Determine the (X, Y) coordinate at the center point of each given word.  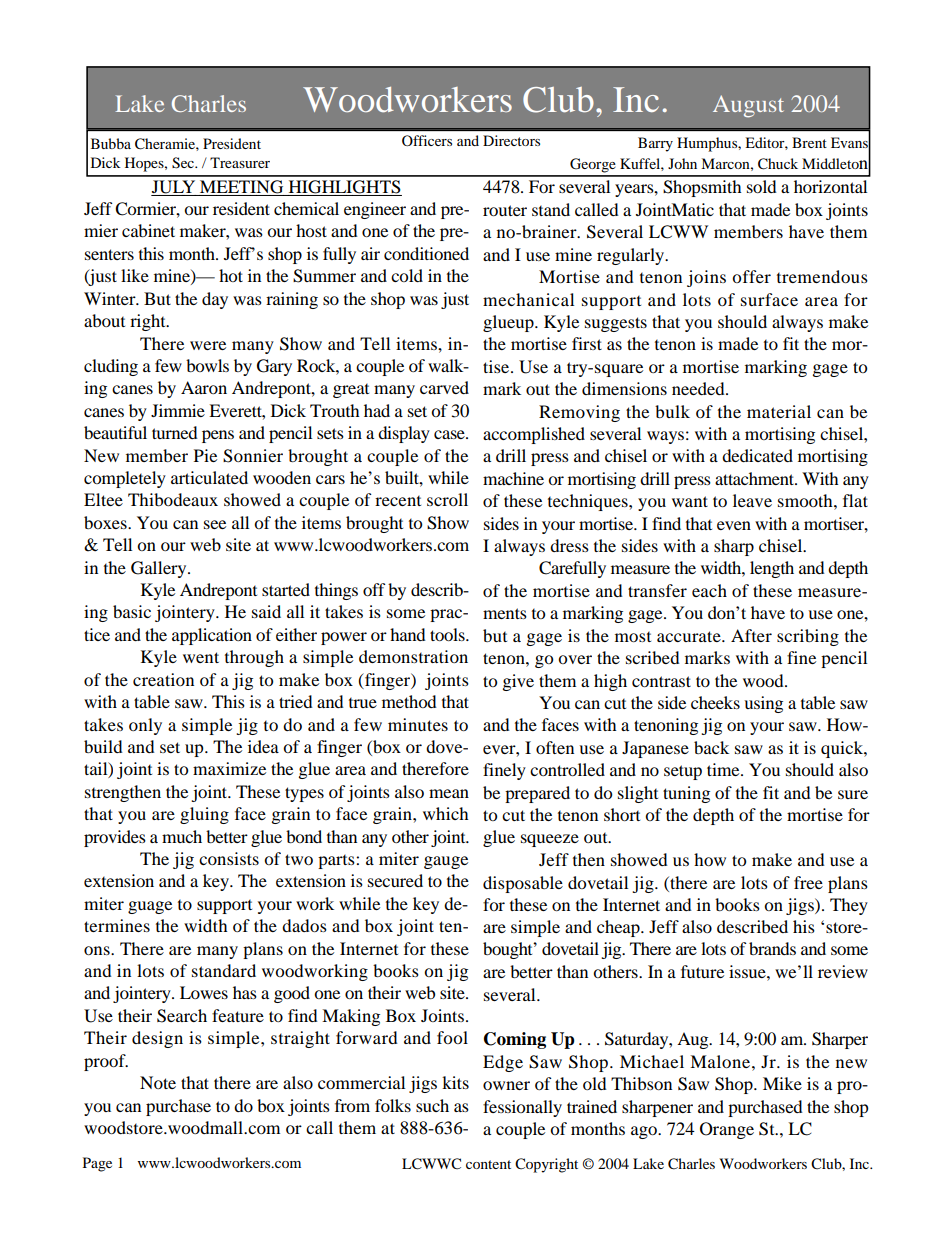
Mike (782, 1083)
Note (158, 1082)
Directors (511, 140)
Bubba (111, 143)
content (488, 1164)
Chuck (778, 164)
